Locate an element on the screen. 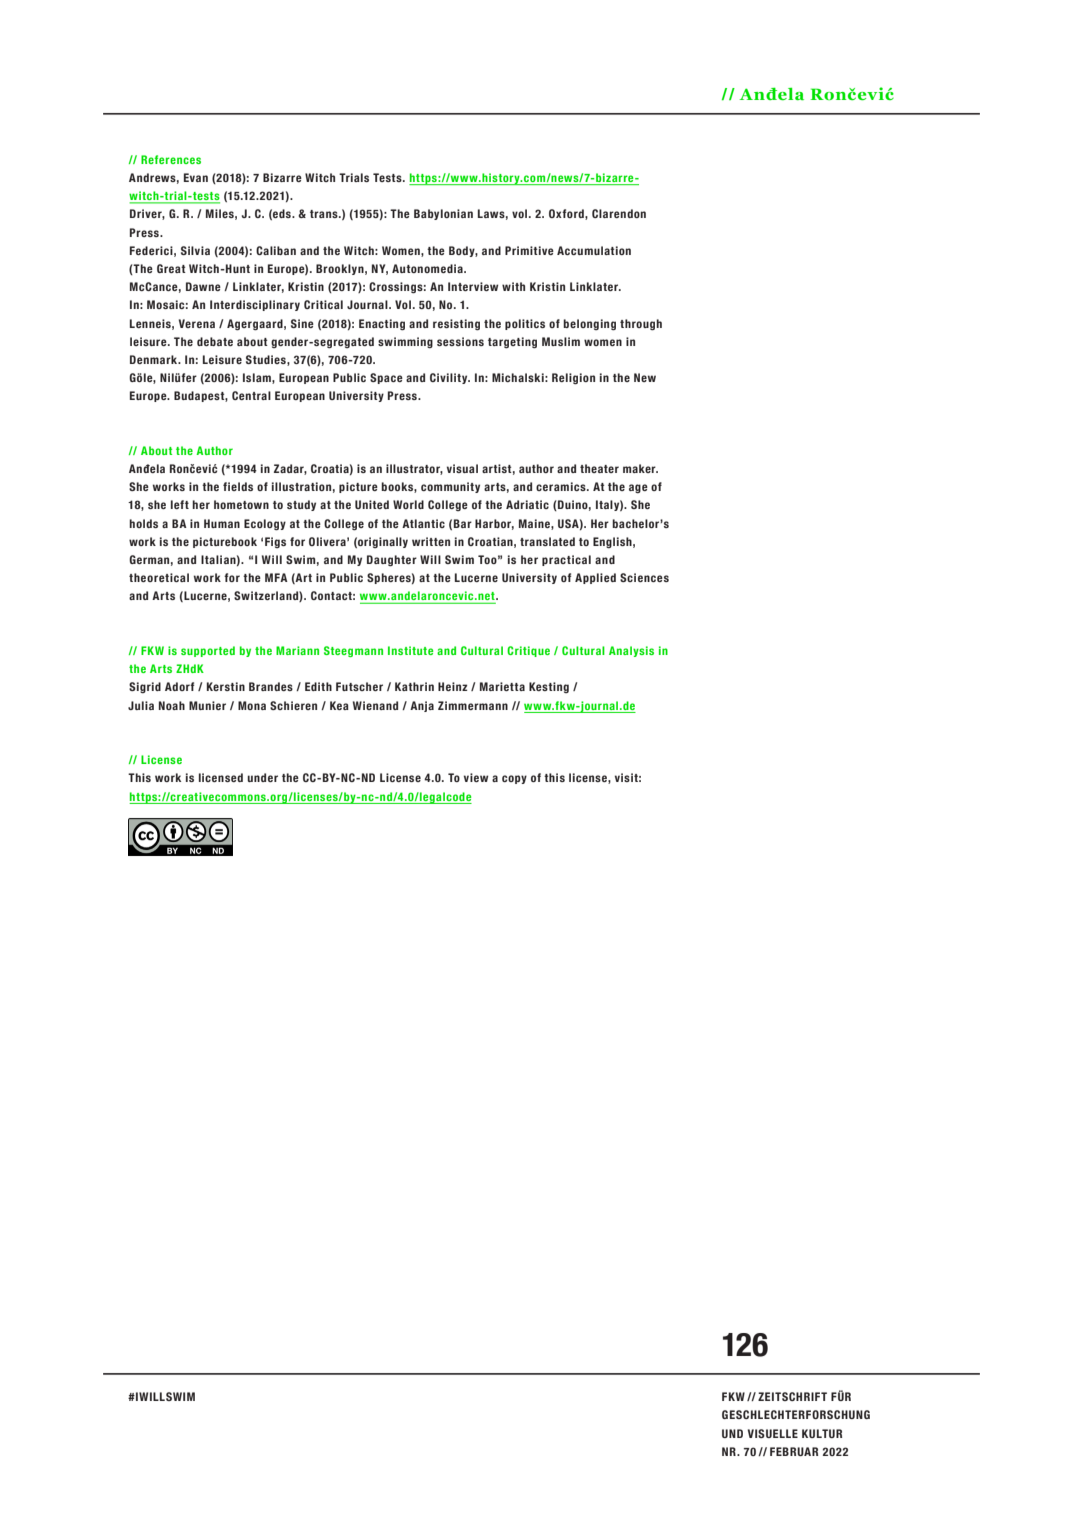  ZEITSCHRIFT is located at coordinates (792, 1396).
